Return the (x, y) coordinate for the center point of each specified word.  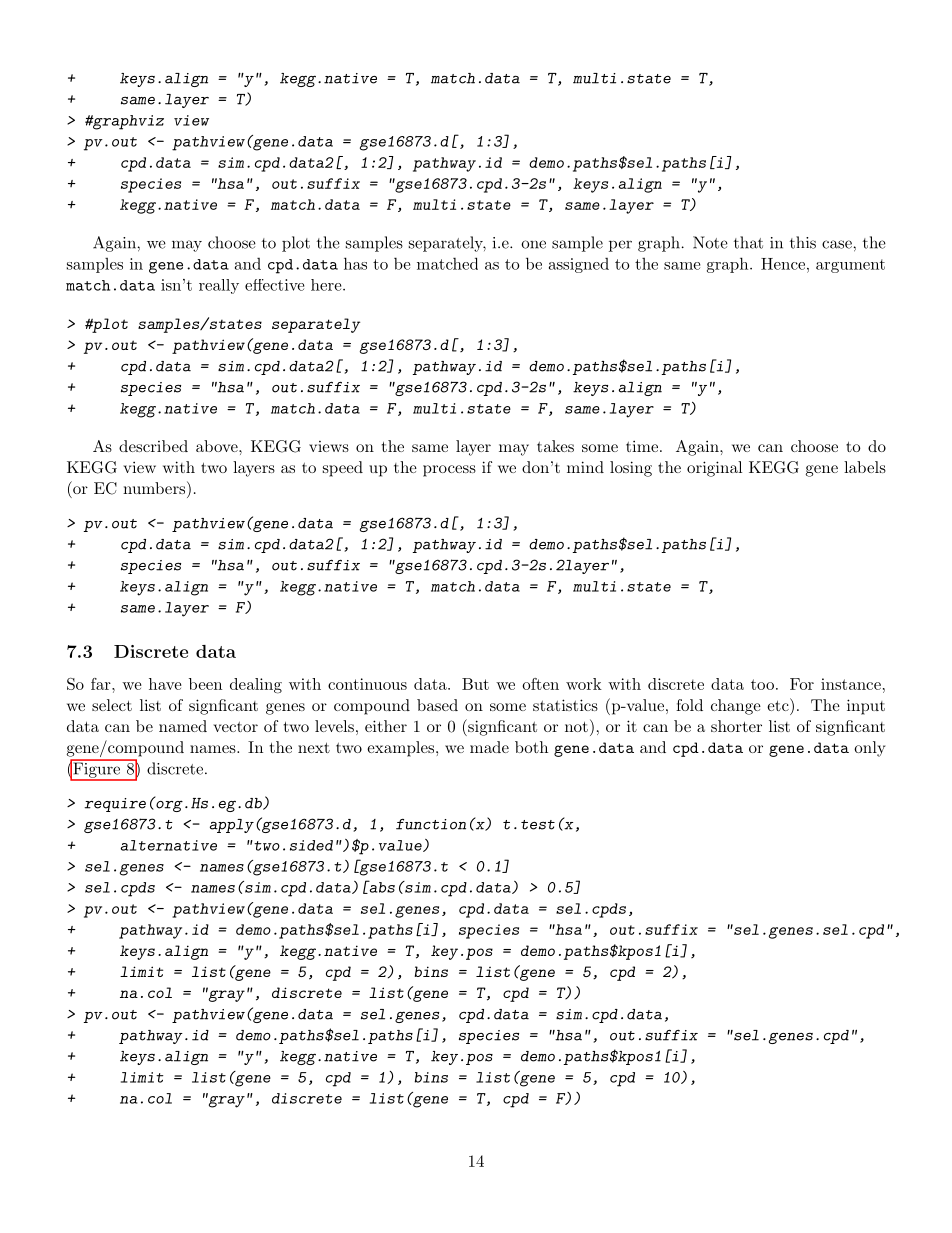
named (183, 726)
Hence (783, 264)
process (449, 471)
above (218, 446)
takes (555, 446)
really (219, 286)
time (642, 446)
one (533, 244)
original (714, 469)
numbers (155, 487)
